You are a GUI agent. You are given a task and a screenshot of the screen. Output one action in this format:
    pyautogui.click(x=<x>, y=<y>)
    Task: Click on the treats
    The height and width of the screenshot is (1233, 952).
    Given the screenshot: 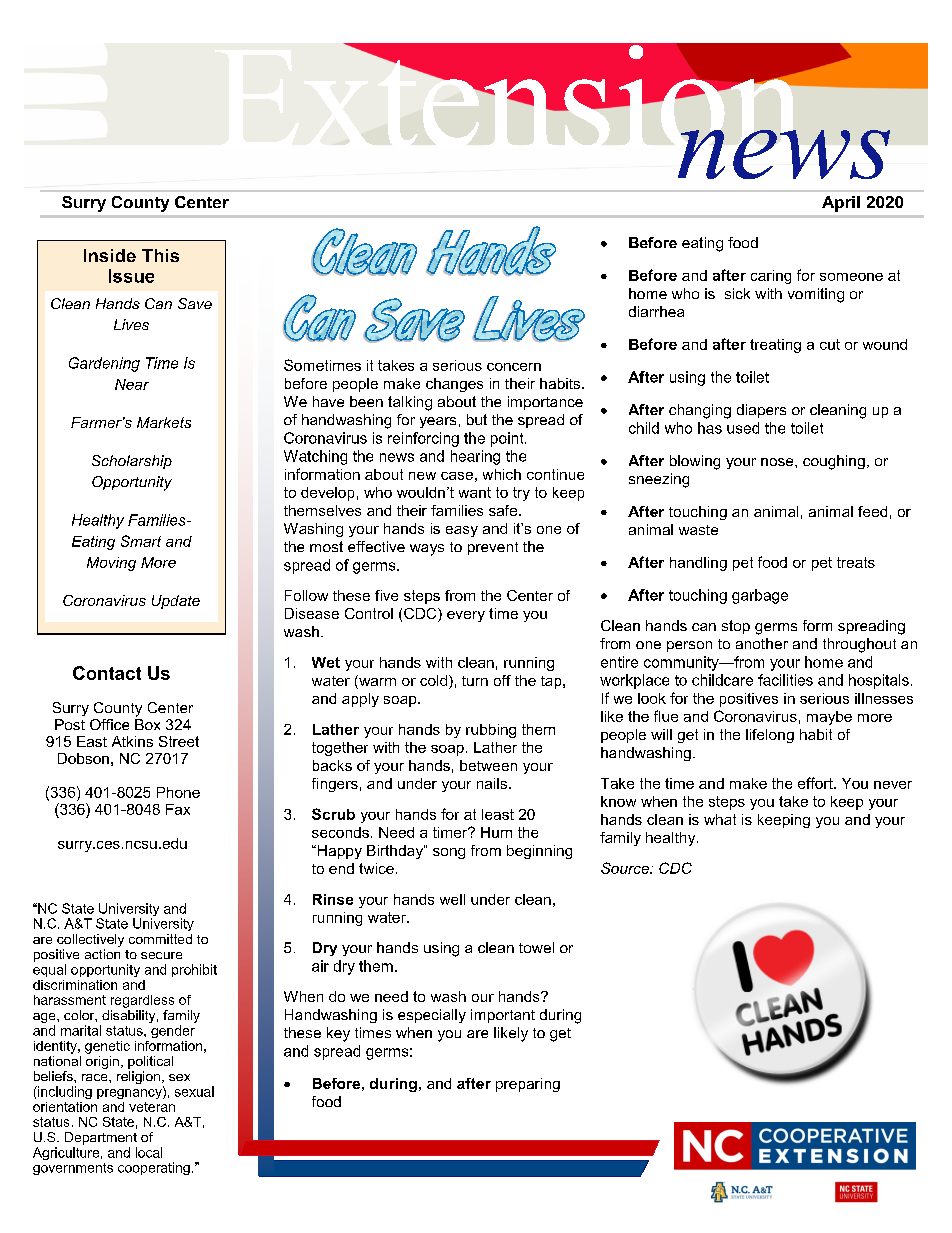 What is the action you would take?
    pyautogui.click(x=856, y=562)
